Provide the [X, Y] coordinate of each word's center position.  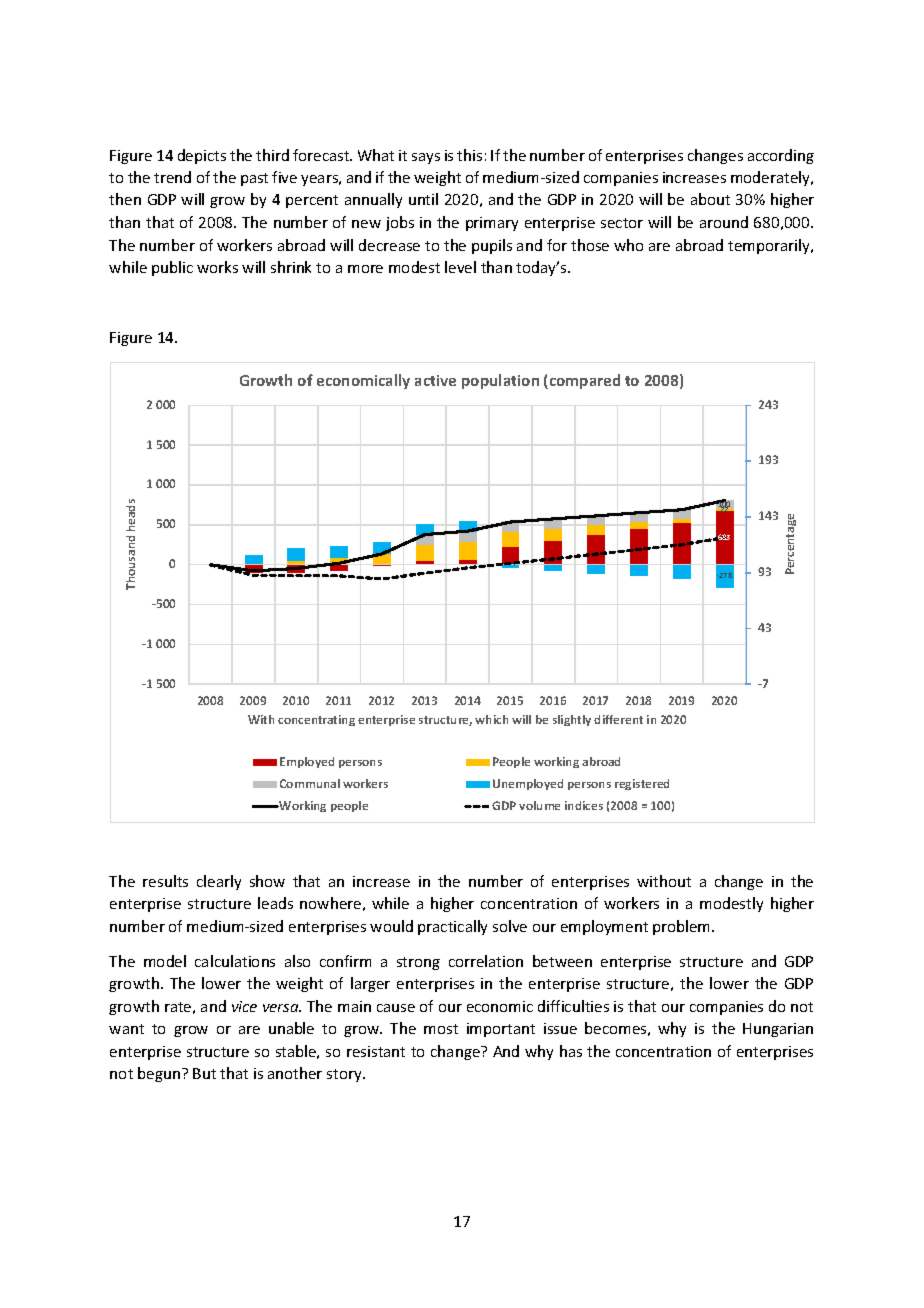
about [710, 199]
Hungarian [778, 1030]
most [441, 1029]
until [423, 199]
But [204, 1073]
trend [172, 177]
